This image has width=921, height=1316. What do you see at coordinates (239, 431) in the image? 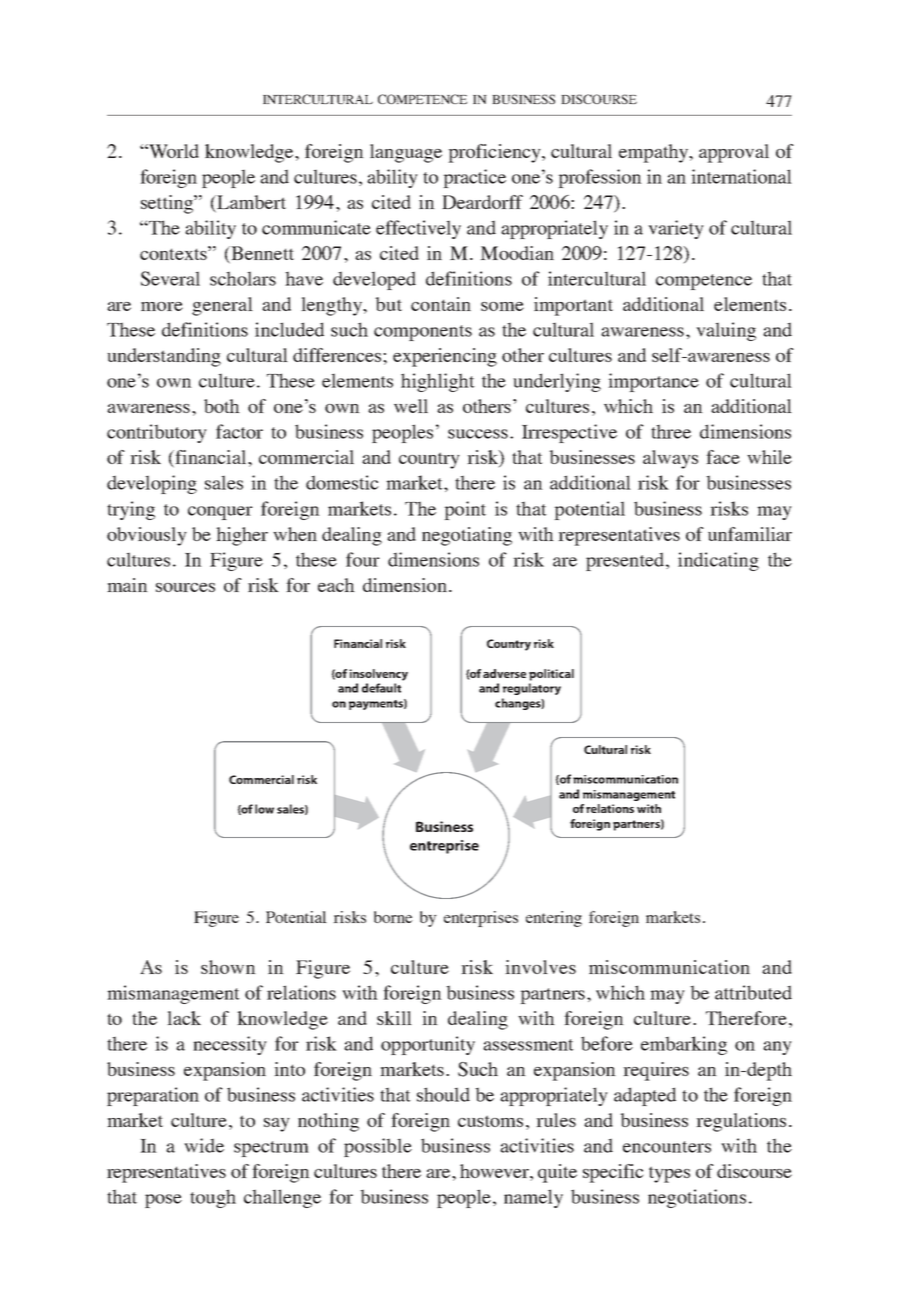
I see `factor` at bounding box center [239, 431].
